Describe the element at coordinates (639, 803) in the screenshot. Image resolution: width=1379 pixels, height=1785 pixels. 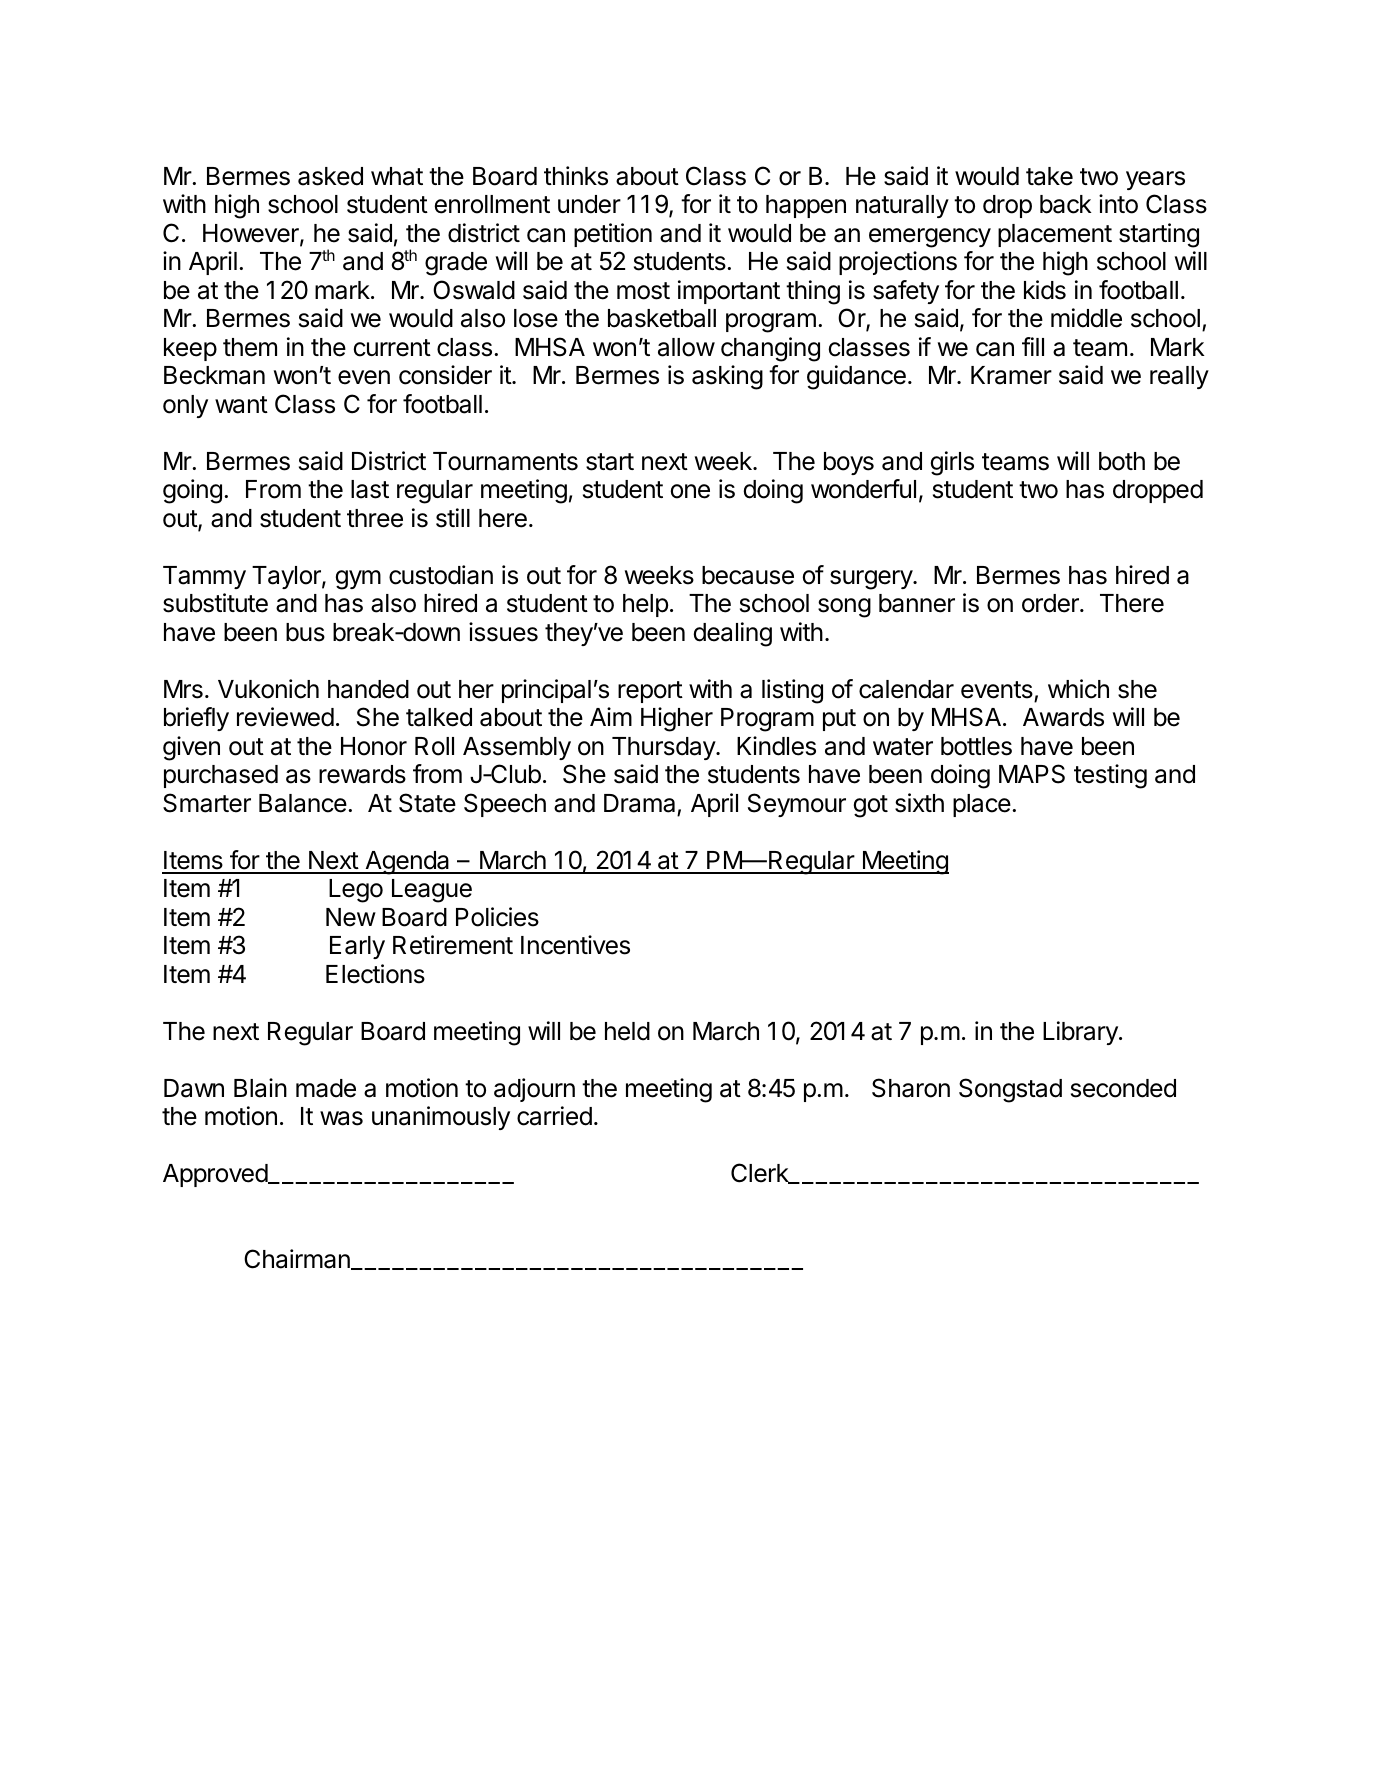
I see `Drama` at that location.
